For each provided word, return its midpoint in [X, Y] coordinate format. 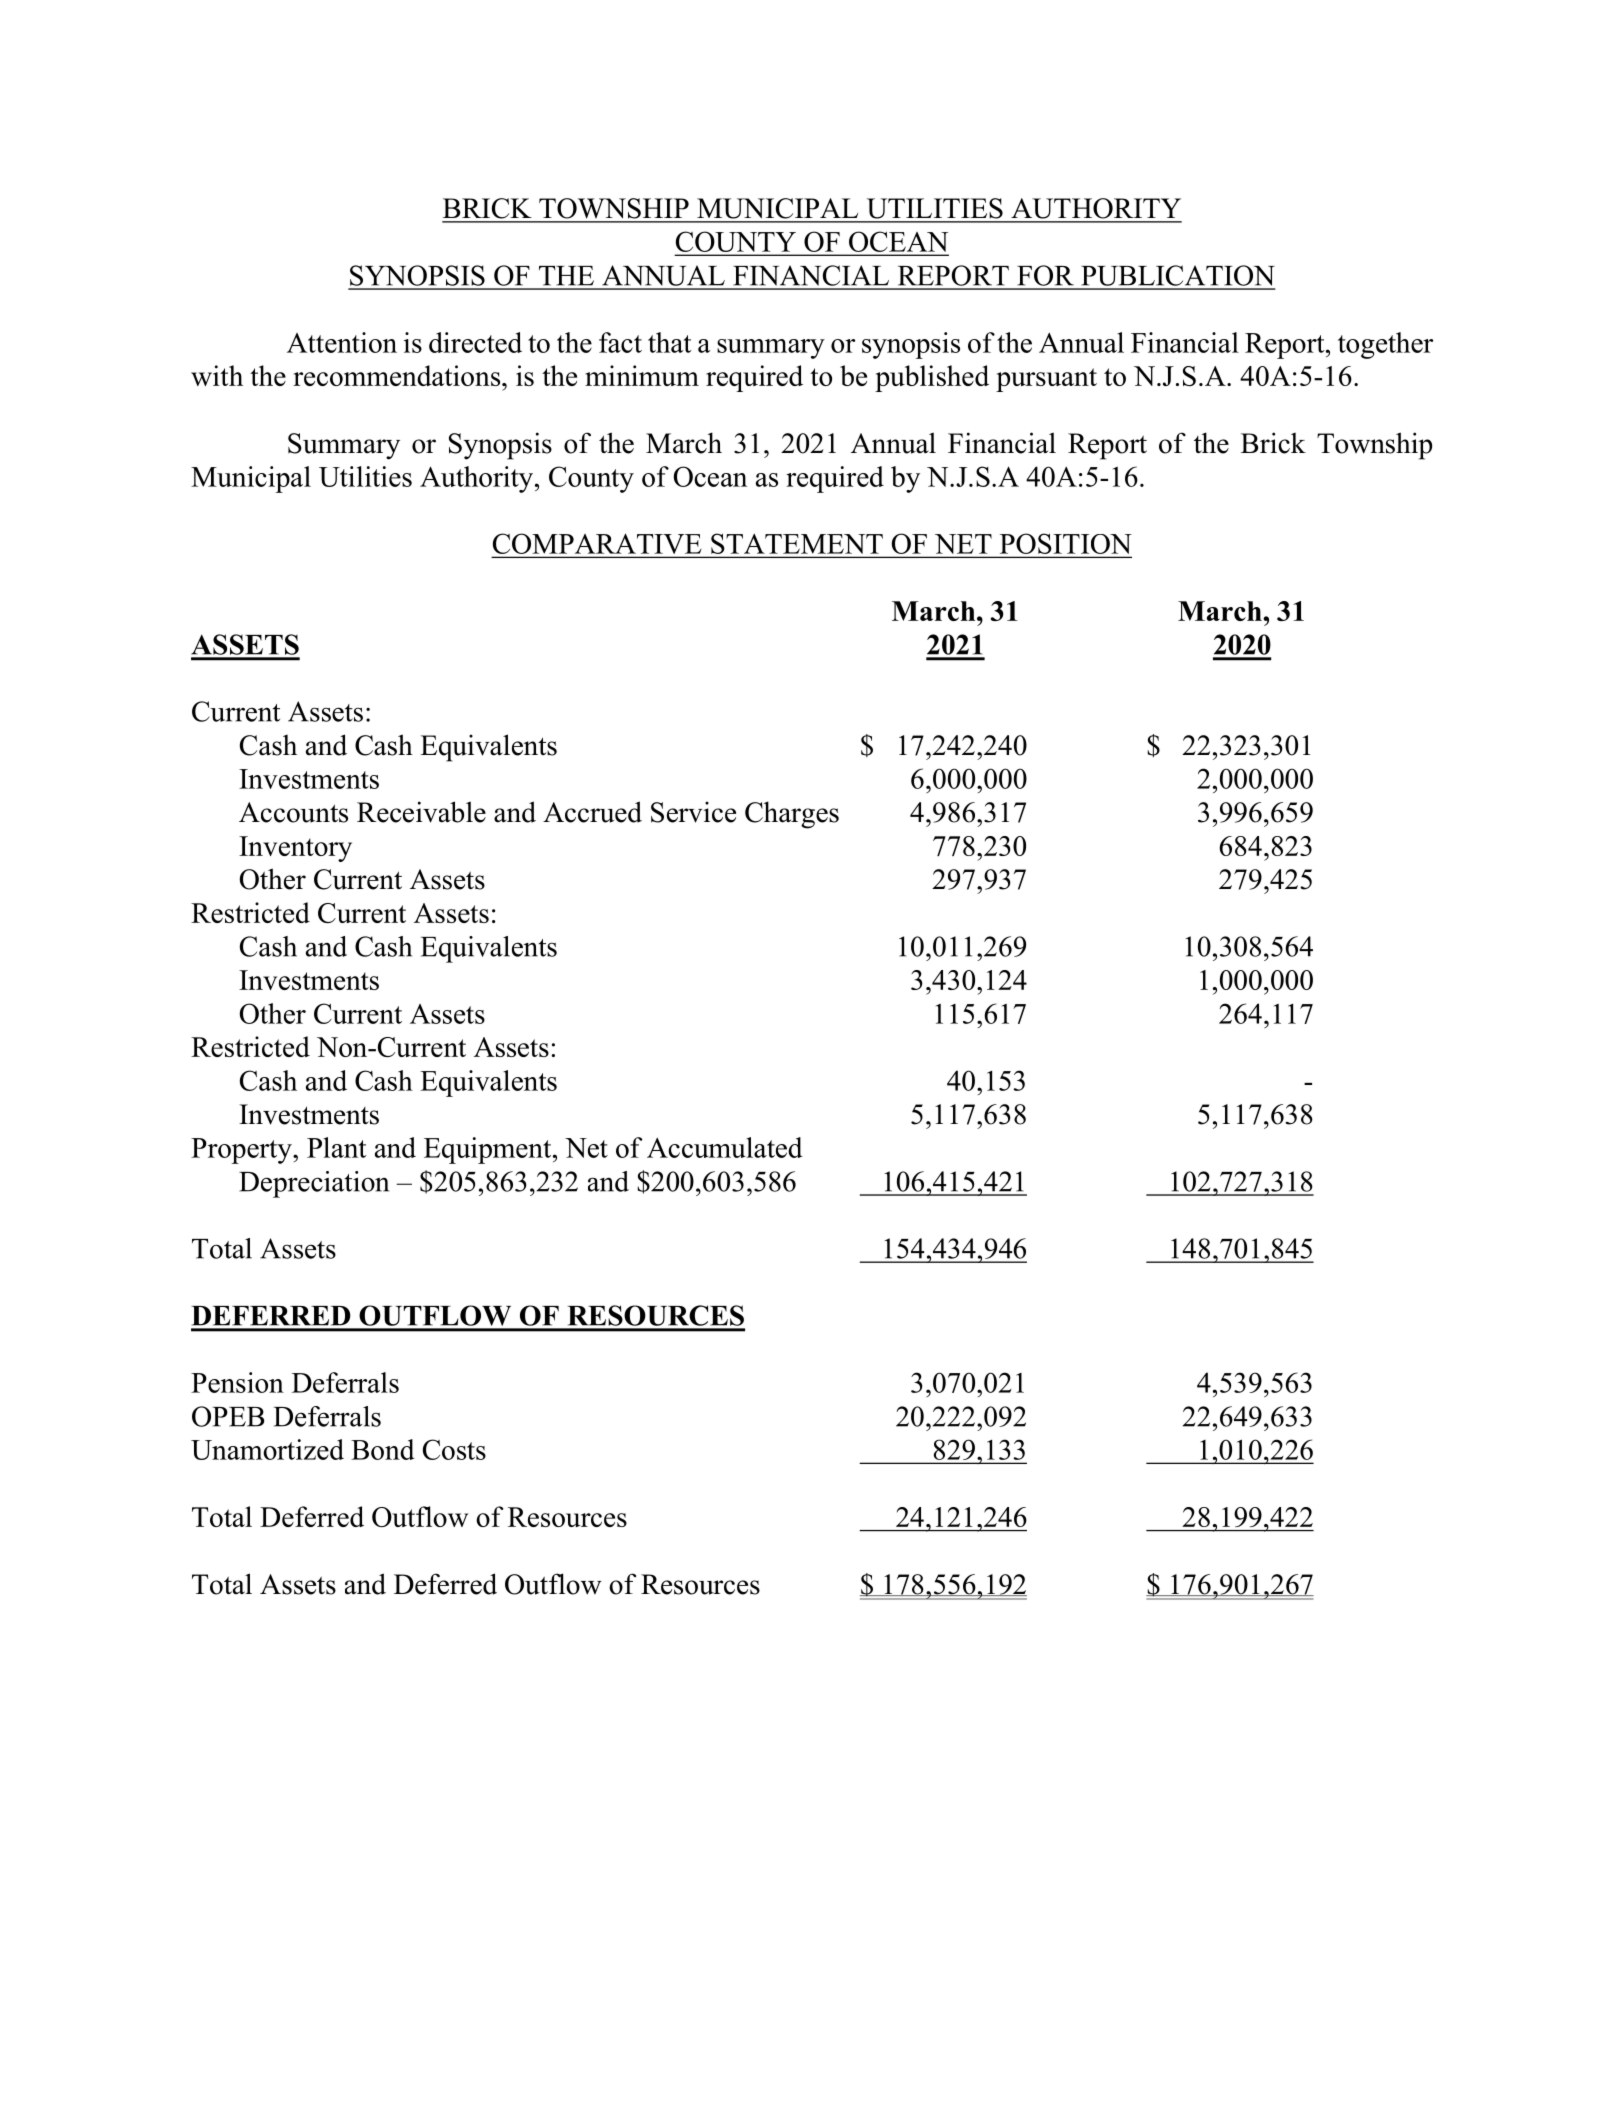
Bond [382, 1449]
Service [693, 812]
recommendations [398, 375]
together [1385, 345]
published [932, 378]
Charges [792, 815]
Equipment [489, 1150]
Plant [336, 1147]
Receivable [421, 812]
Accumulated [724, 1147]
